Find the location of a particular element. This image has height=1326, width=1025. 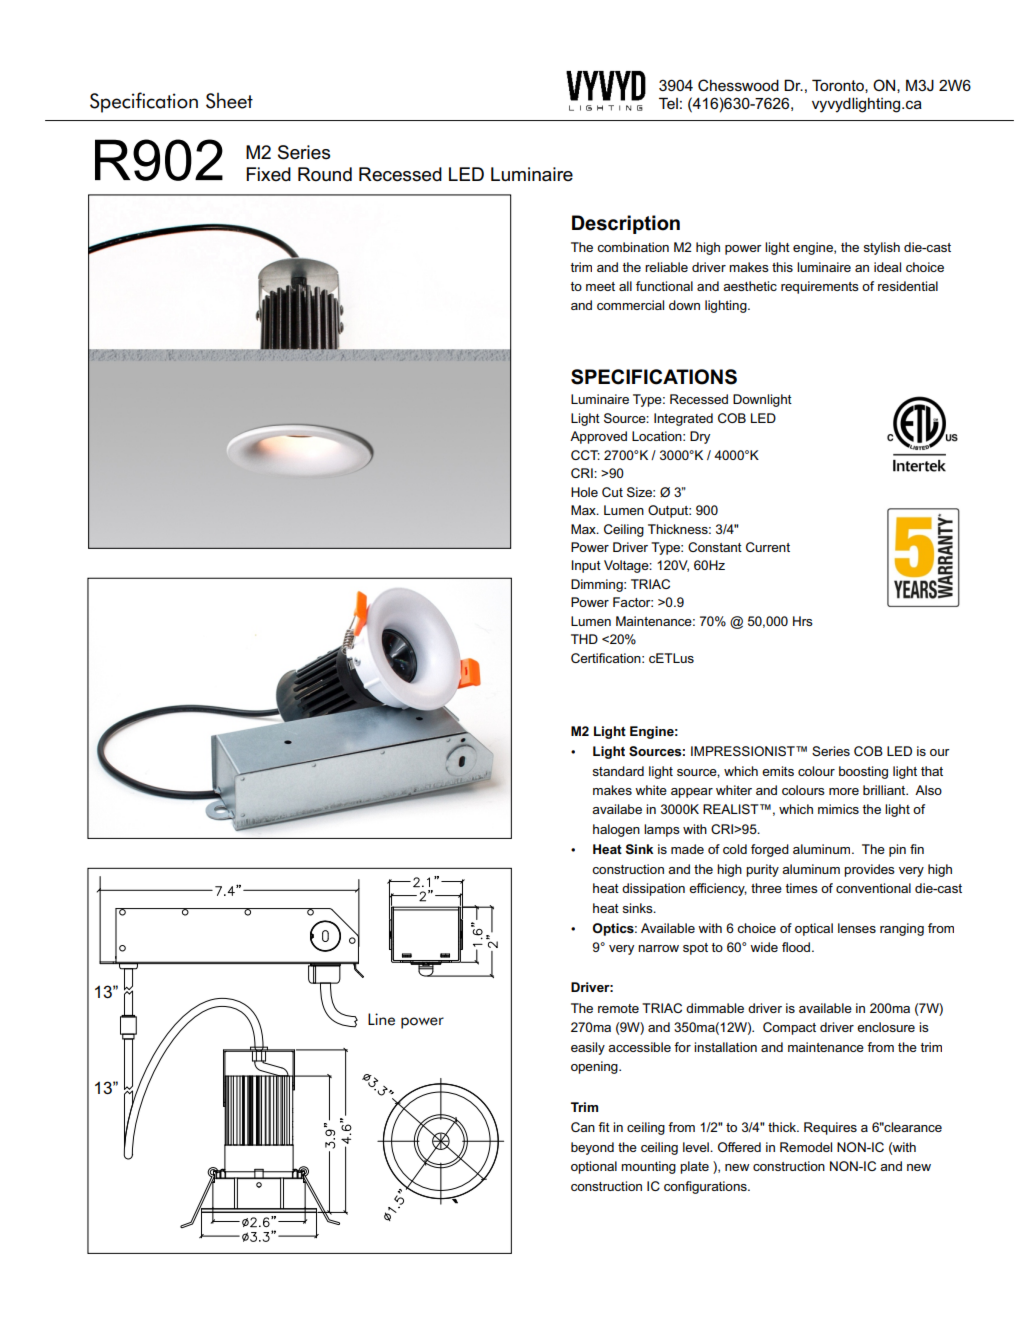

beyond is located at coordinates (592, 1148).
